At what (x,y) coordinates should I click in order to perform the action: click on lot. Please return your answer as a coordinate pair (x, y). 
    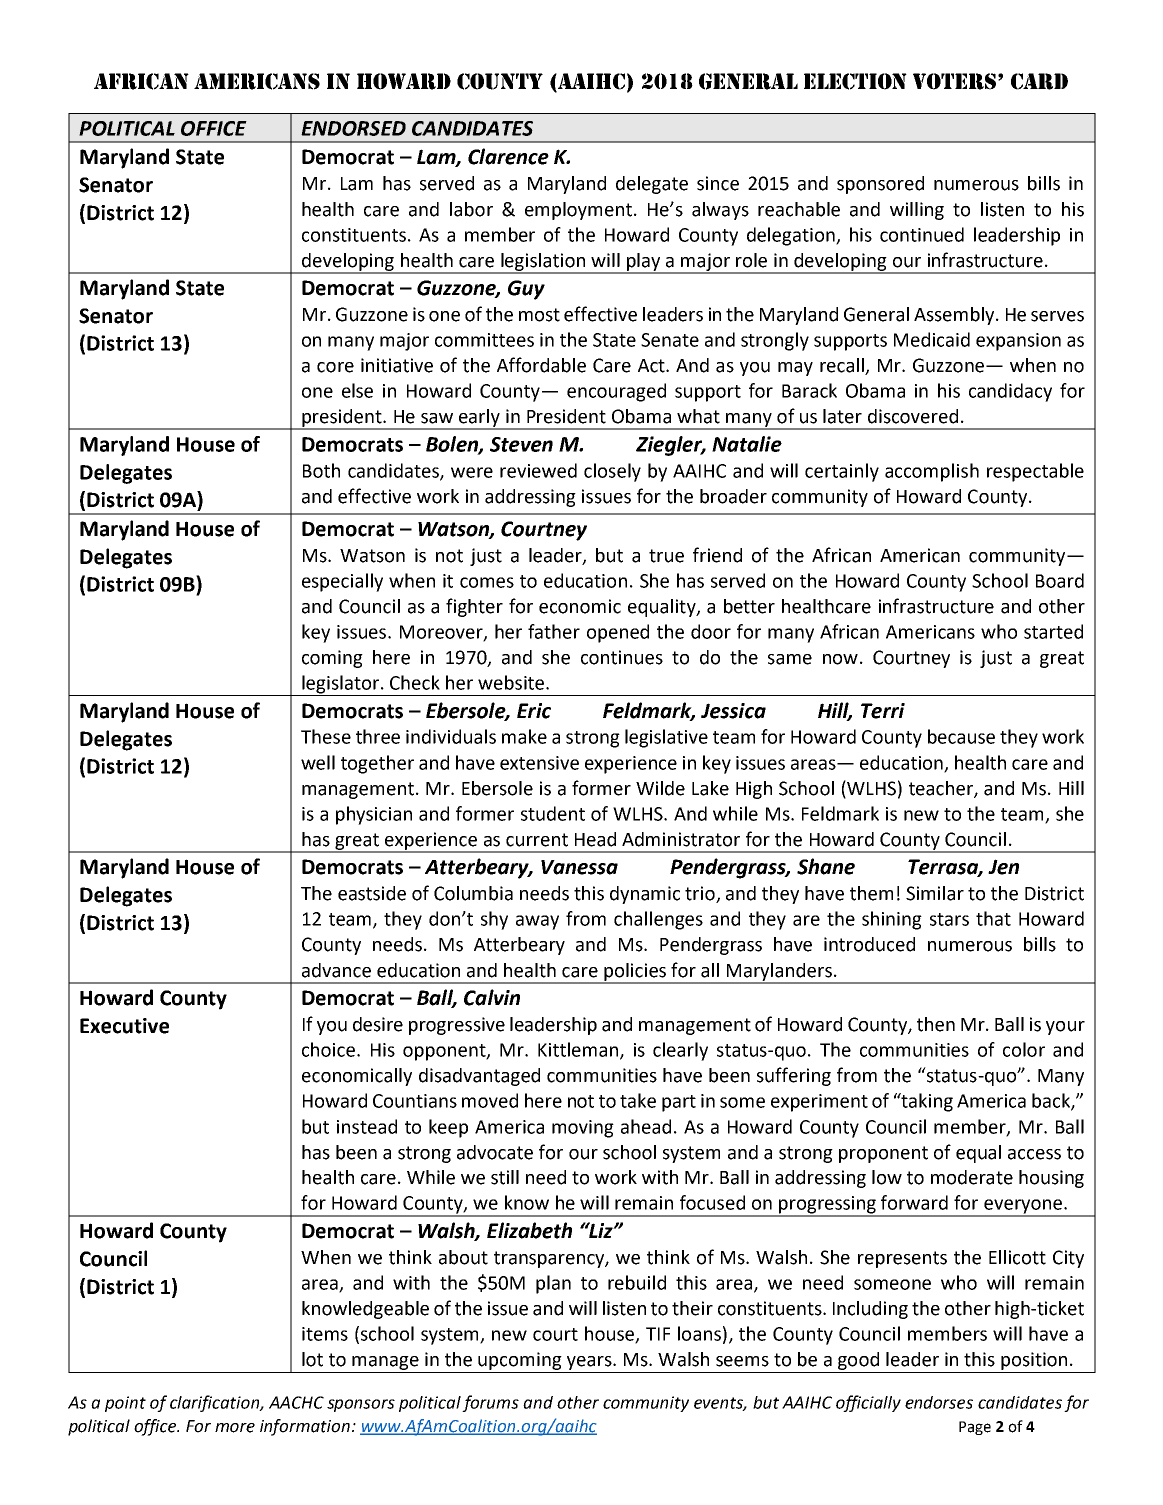
    Looking at the image, I should click on (312, 1359).
